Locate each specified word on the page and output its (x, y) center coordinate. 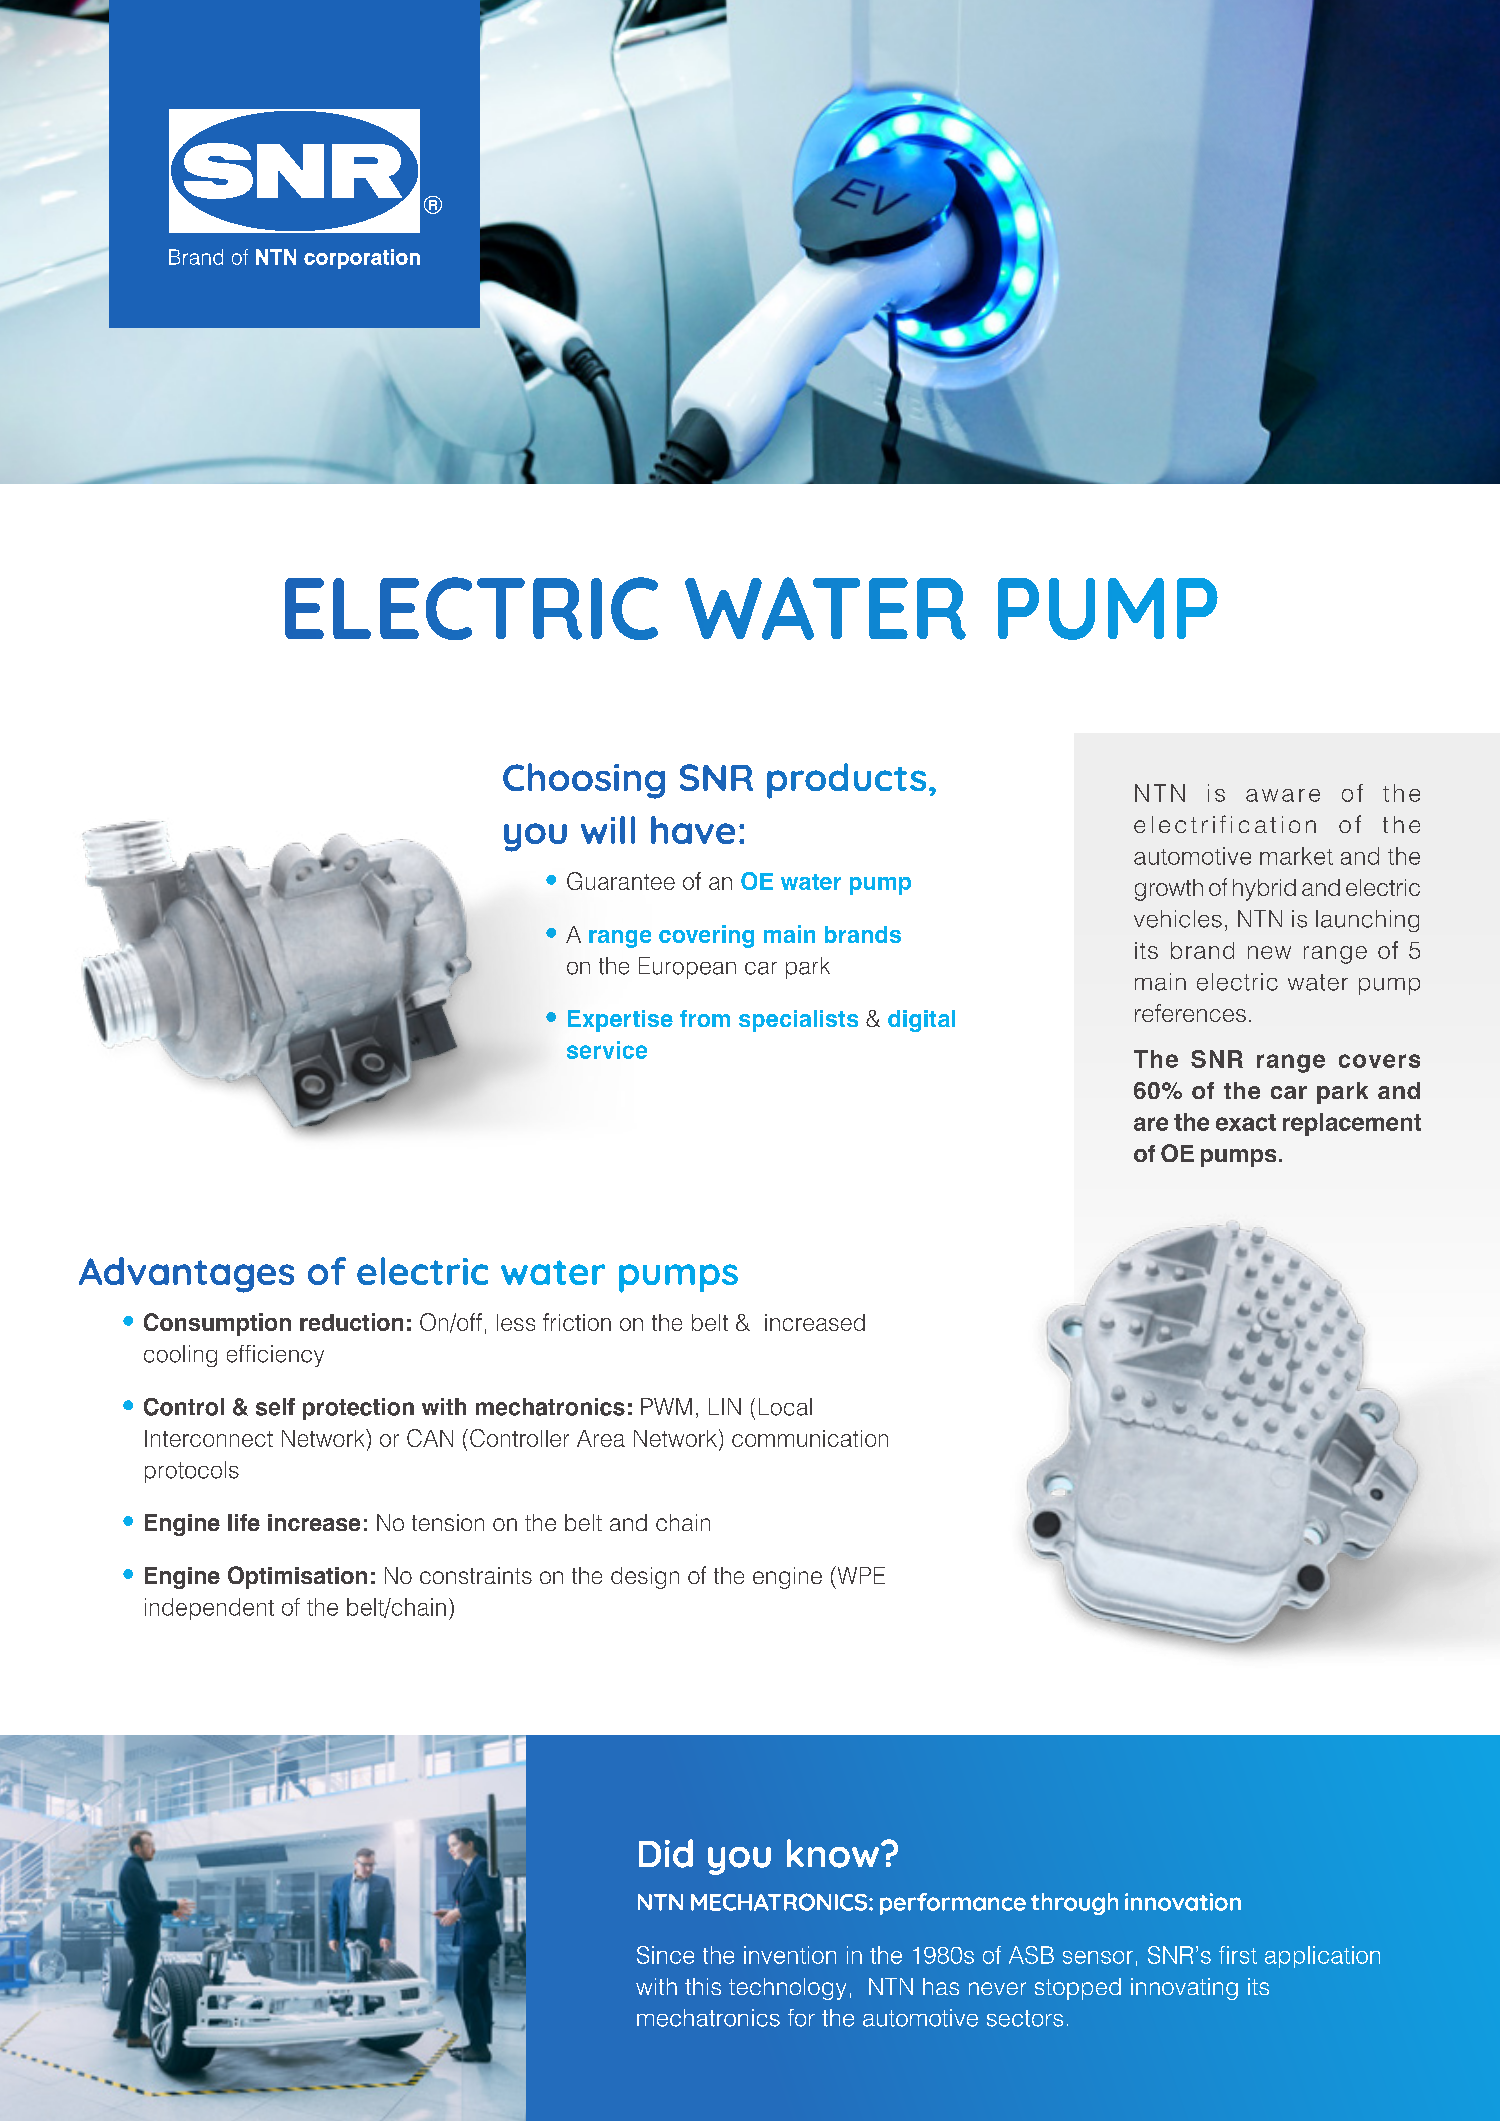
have (693, 830)
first (1238, 1955)
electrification (1225, 824)
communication (810, 1438)
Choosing (584, 781)
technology (787, 1989)
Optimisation (297, 1577)
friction (577, 1322)
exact (1246, 1122)
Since (665, 1955)
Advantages (186, 1275)
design (645, 1578)
